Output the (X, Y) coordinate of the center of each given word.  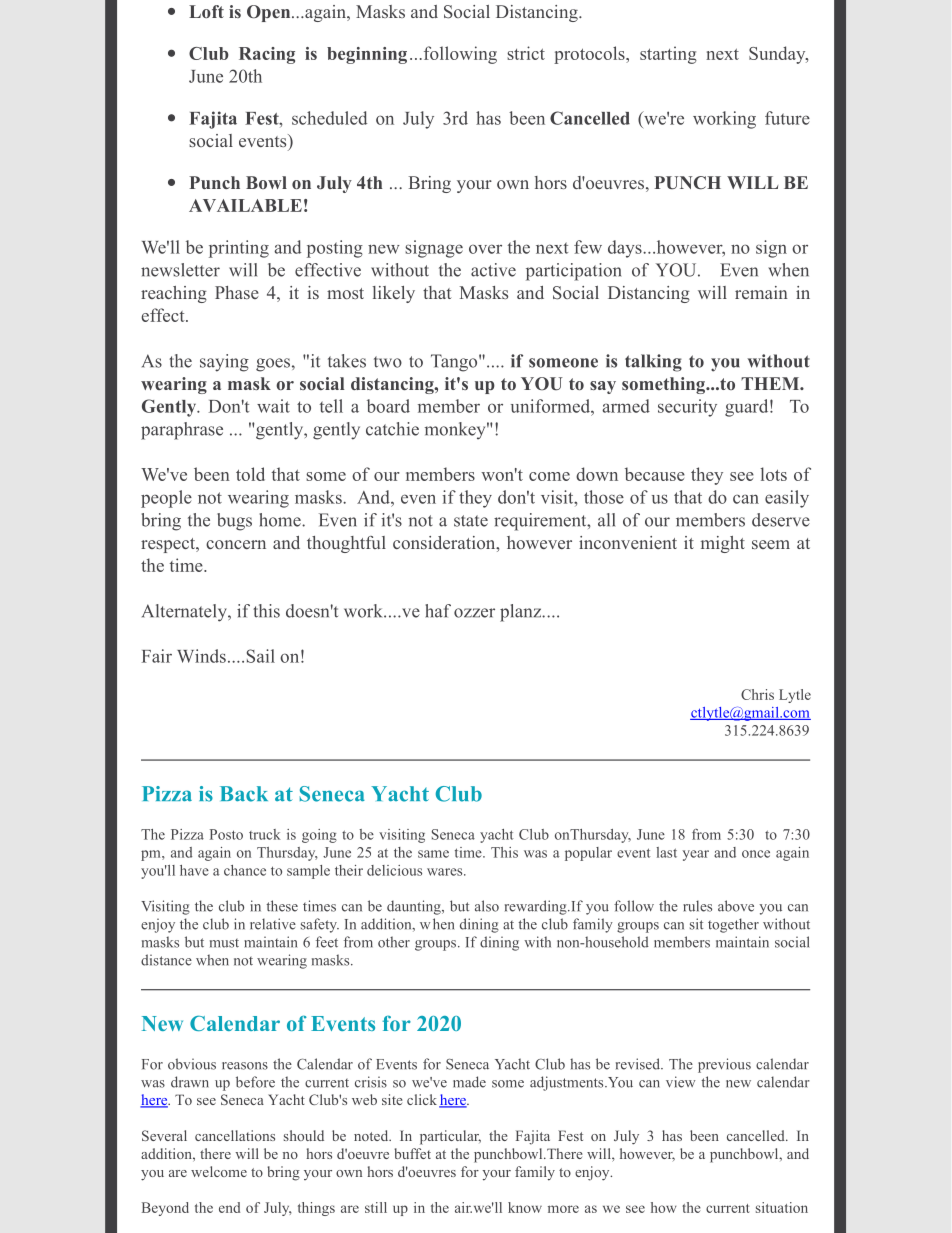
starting (668, 55)
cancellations (235, 1135)
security (687, 408)
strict (526, 53)
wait (273, 406)
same (433, 854)
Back (244, 794)
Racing (267, 55)
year (695, 855)
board (388, 406)
